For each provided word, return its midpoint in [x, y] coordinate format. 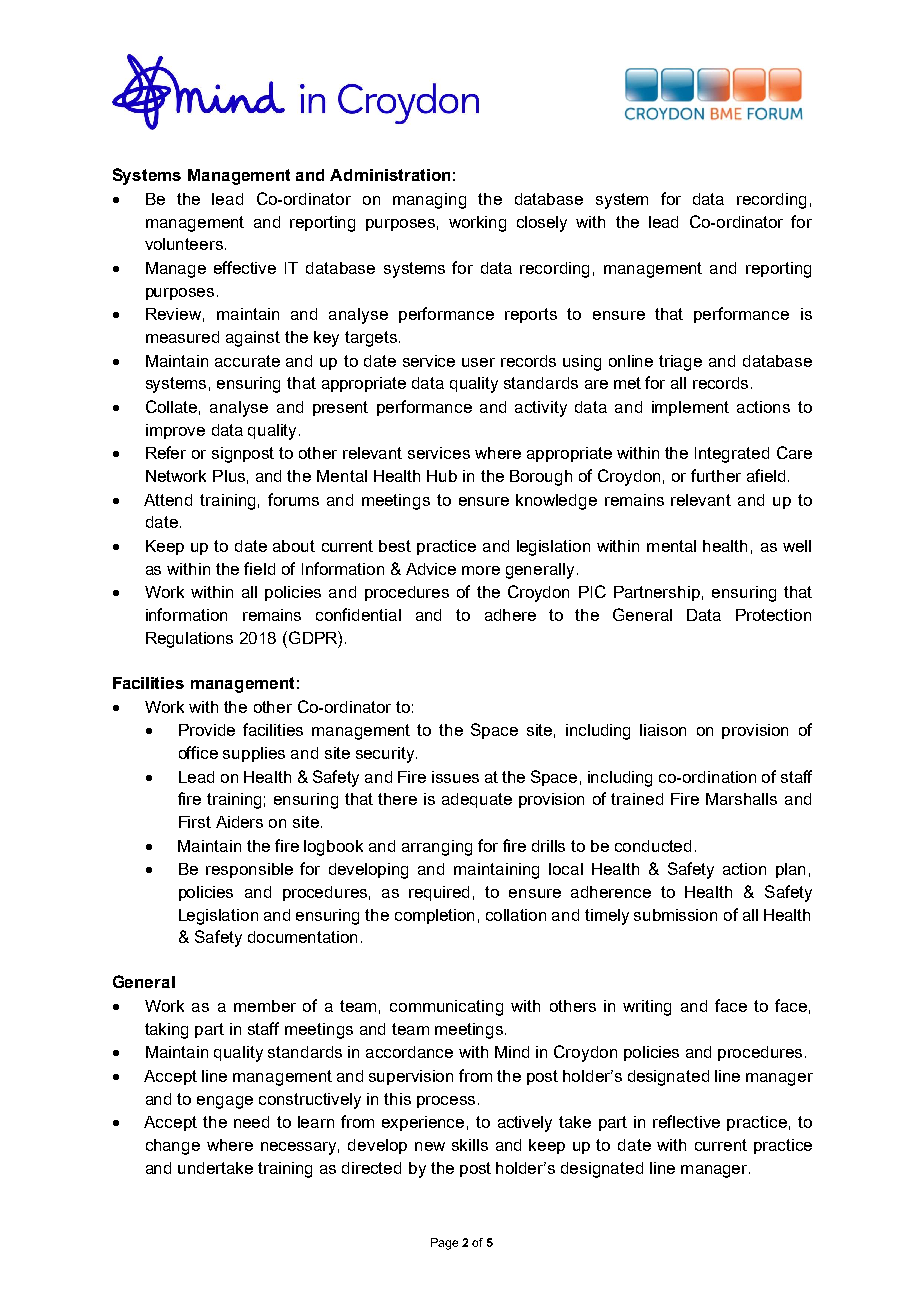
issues [455, 777]
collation [516, 915]
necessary [300, 1148]
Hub [442, 476]
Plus [229, 476]
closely [542, 224]
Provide [207, 730]
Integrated [732, 455]
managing [429, 201]
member [265, 1006]
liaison [663, 730]
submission [675, 915]
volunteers [185, 244]
